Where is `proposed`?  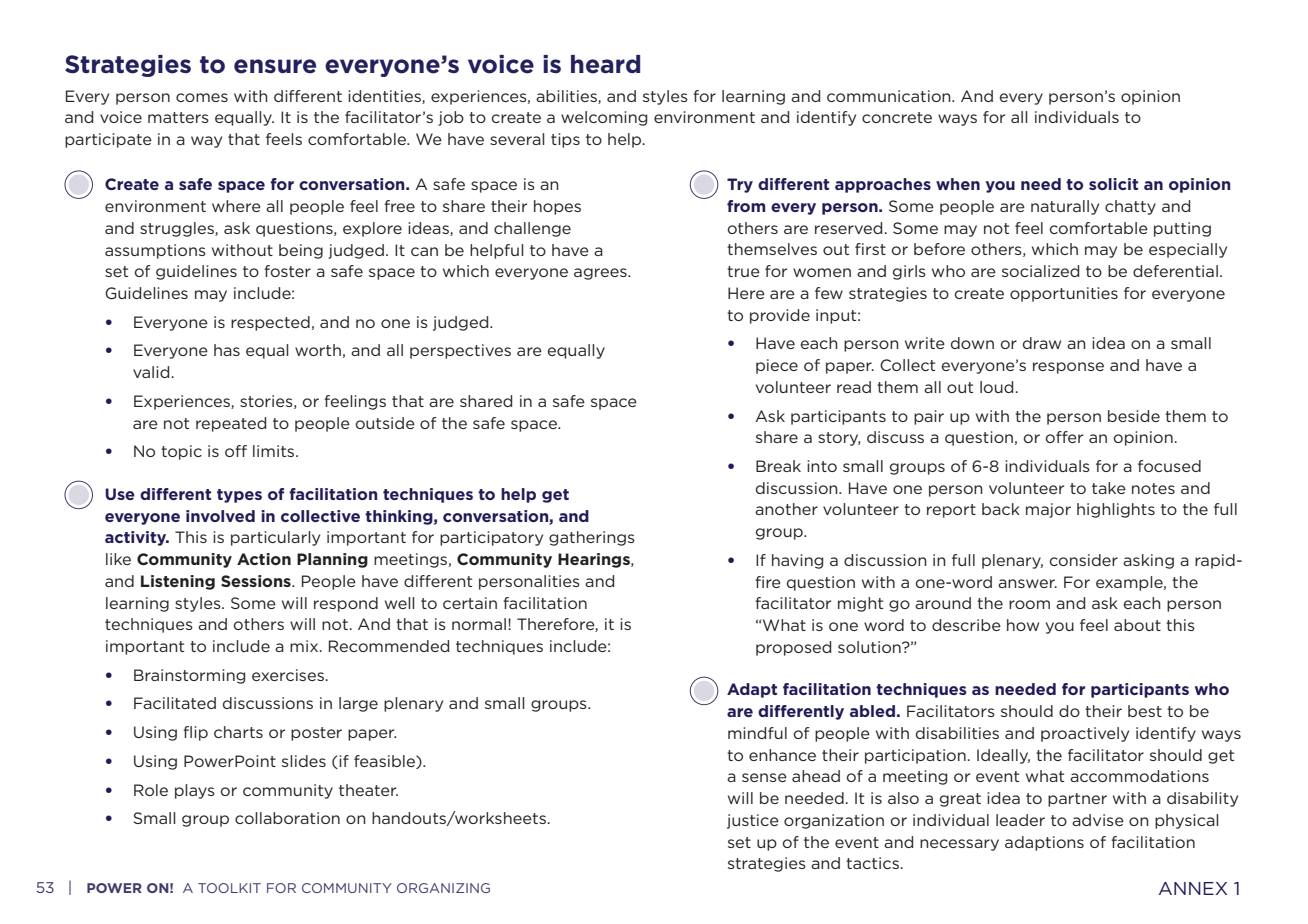
proposed is located at coordinates (793, 648).
